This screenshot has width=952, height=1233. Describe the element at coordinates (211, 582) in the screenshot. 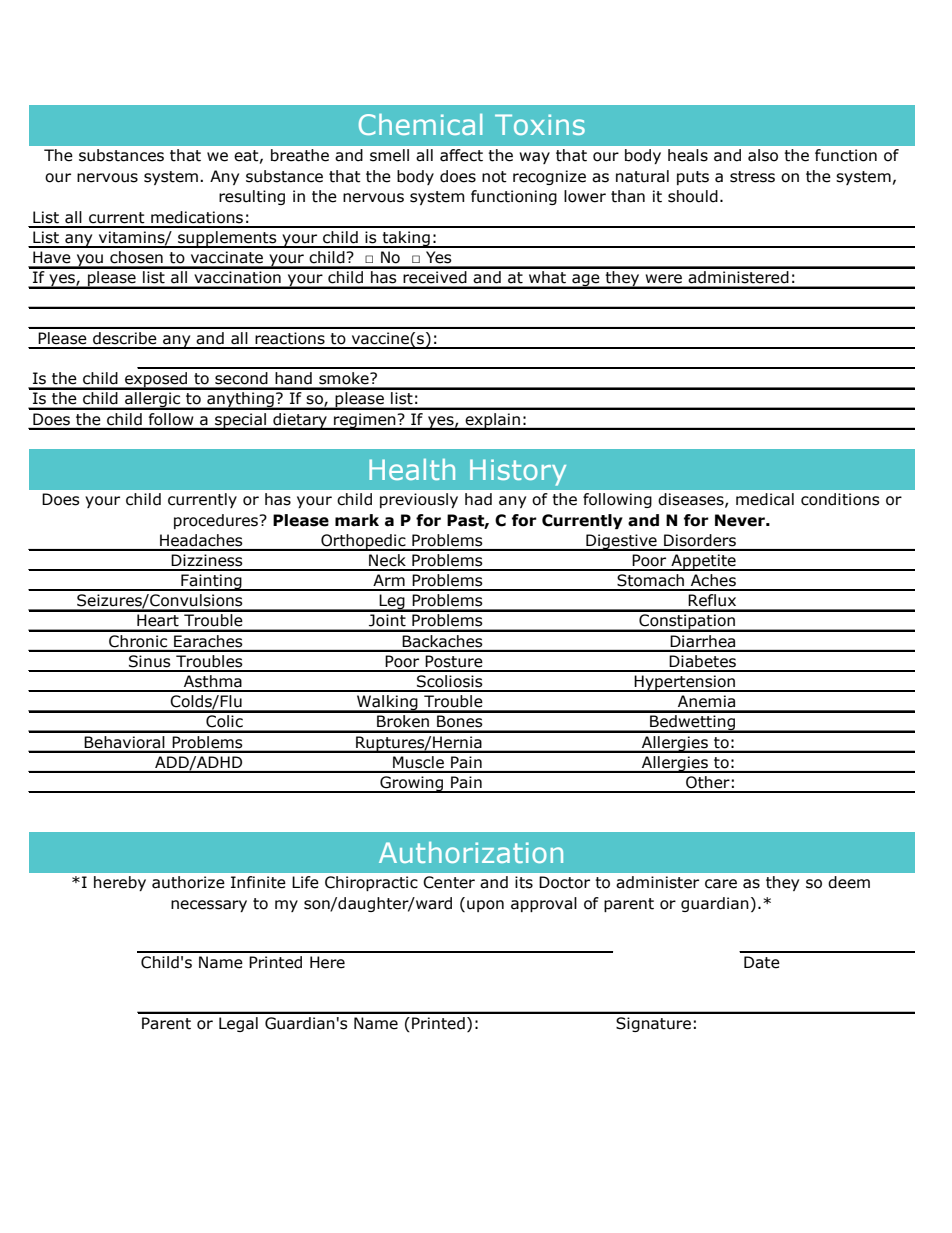

I see `Fainting` at that location.
